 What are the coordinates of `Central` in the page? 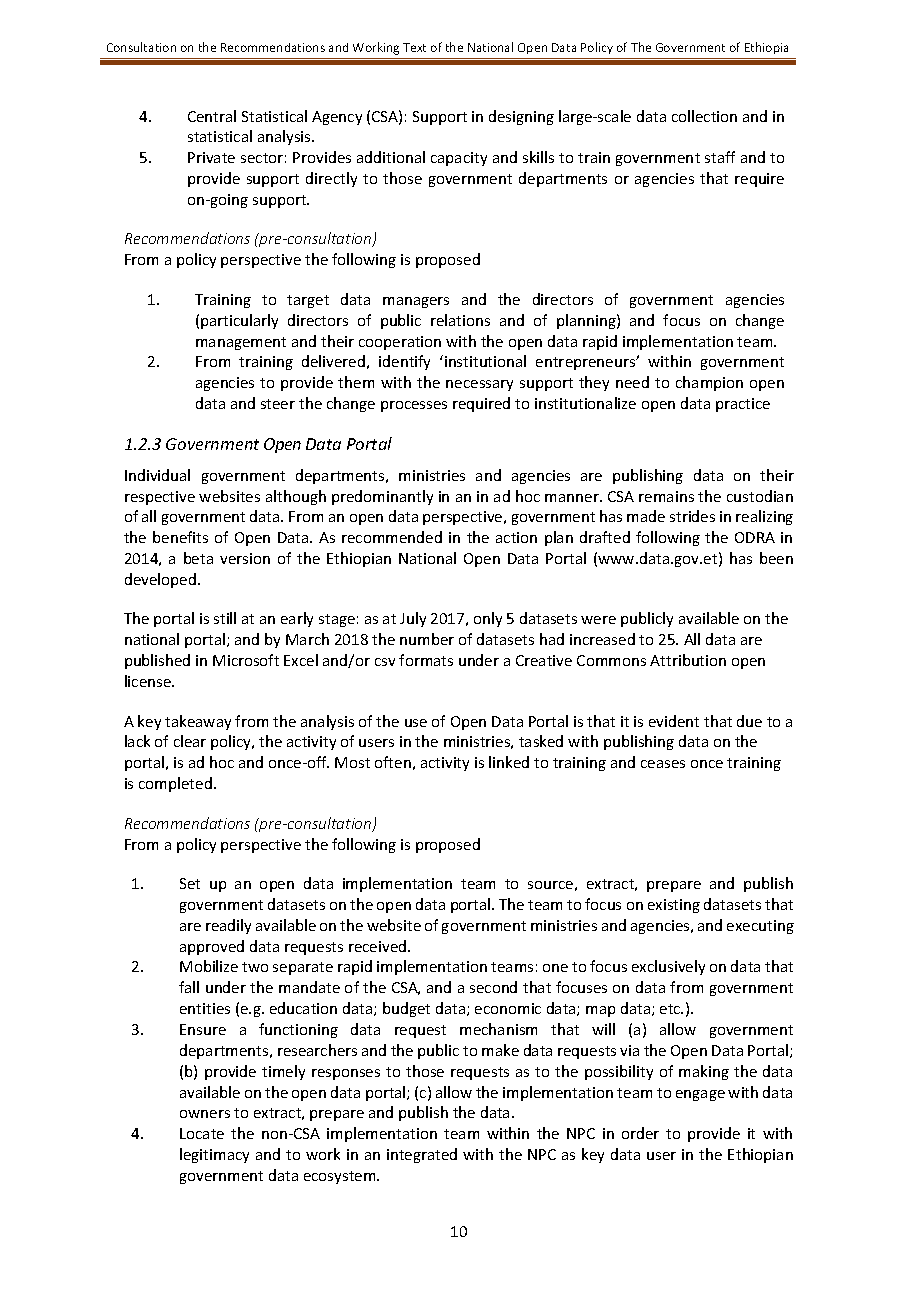 It's located at (212, 116).
